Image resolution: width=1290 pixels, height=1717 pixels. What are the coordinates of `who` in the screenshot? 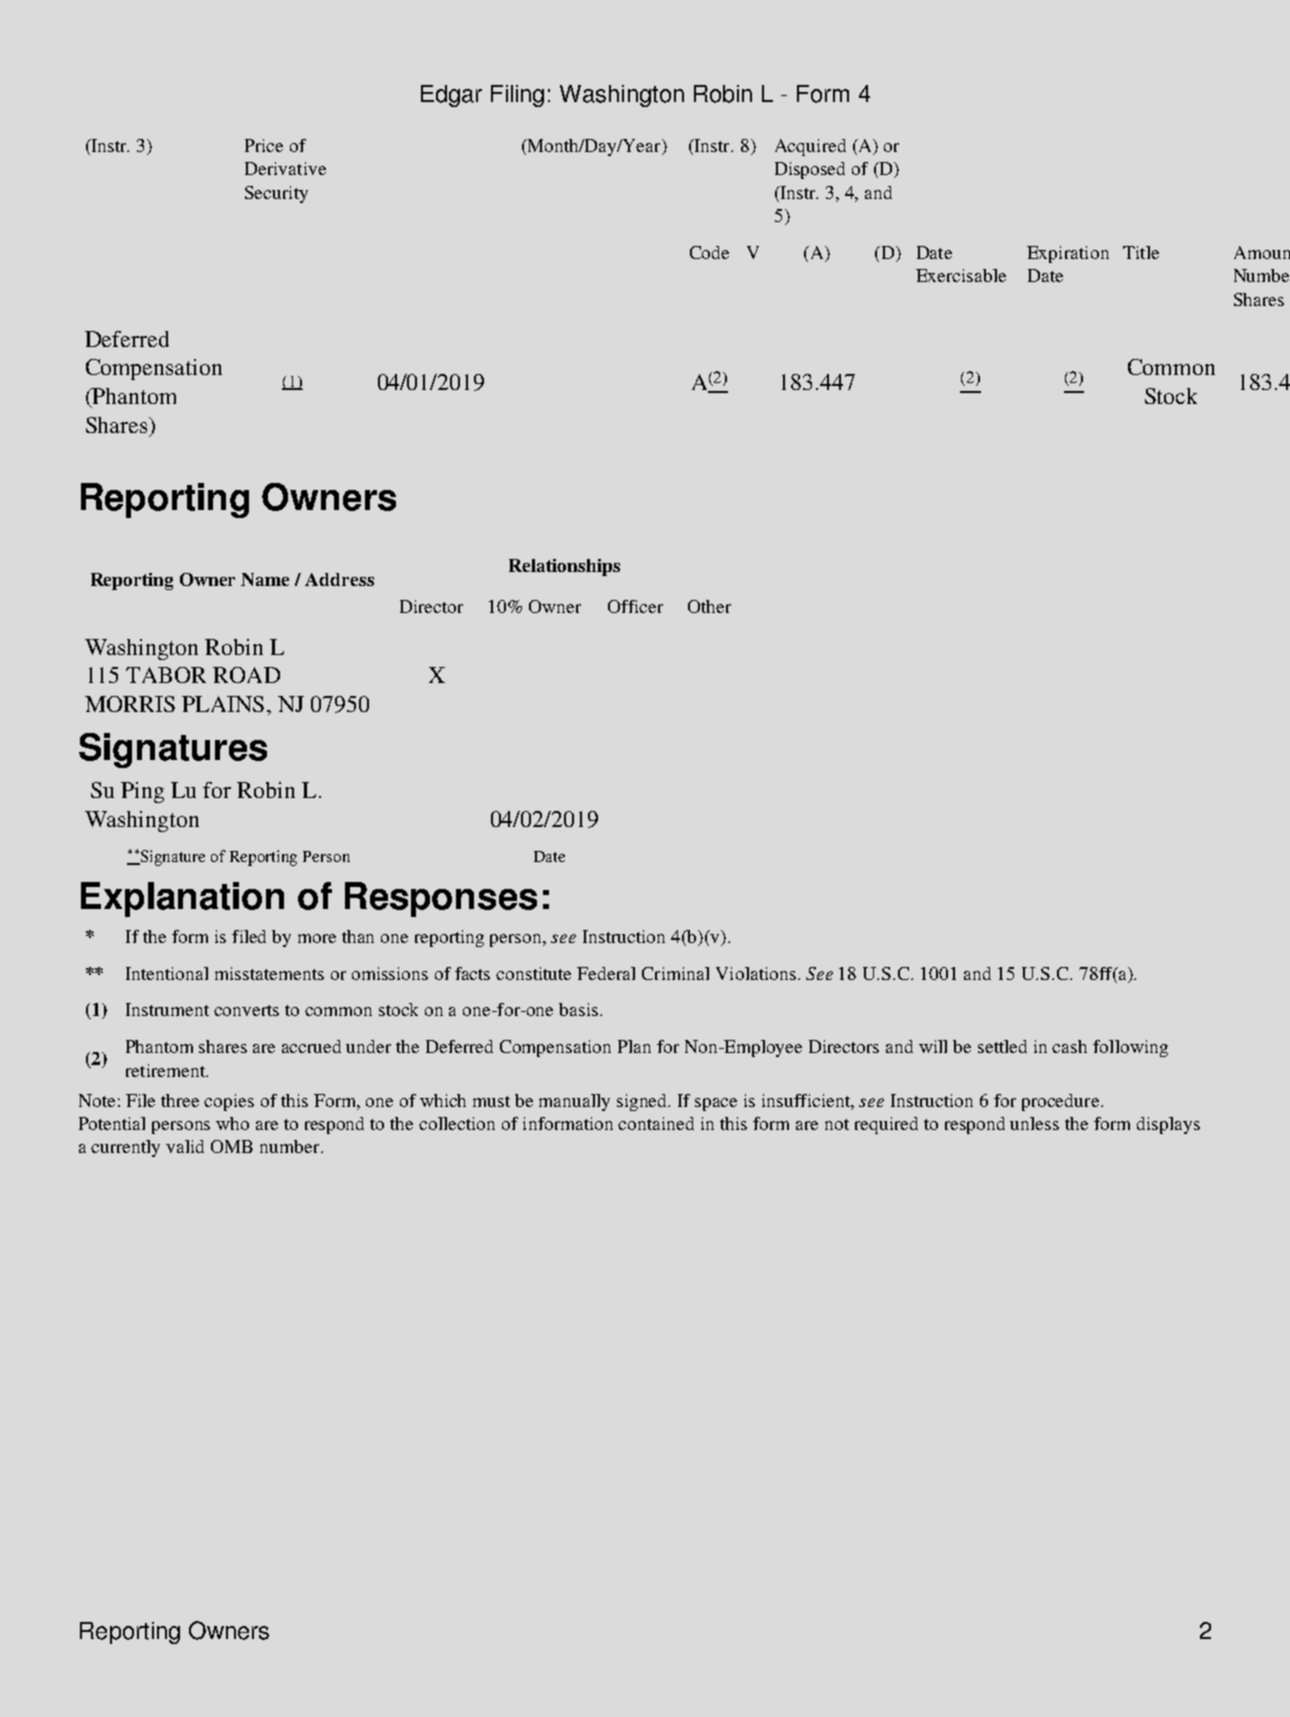 It's located at (232, 1123).
